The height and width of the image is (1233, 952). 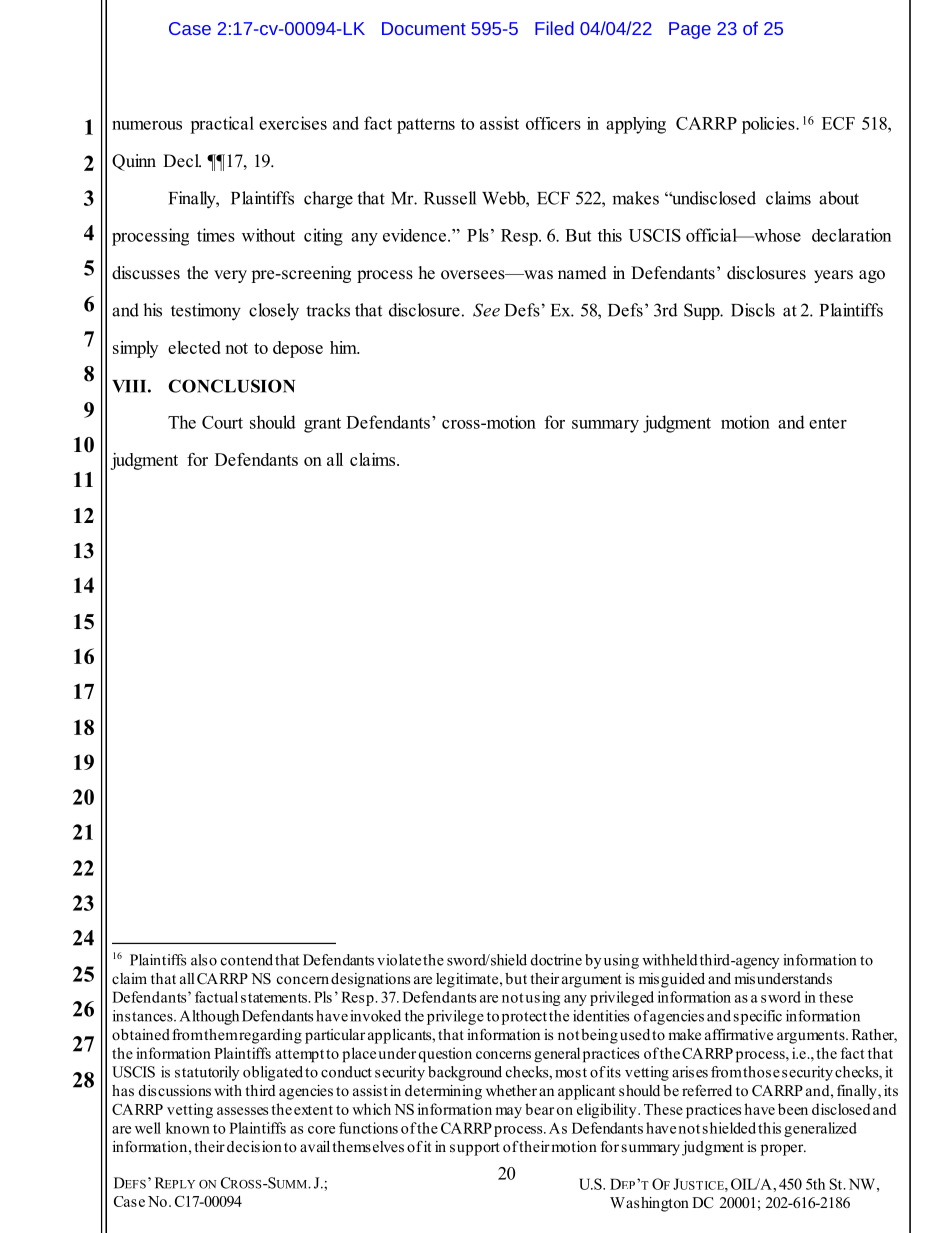 I want to click on practical, so click(x=222, y=125).
